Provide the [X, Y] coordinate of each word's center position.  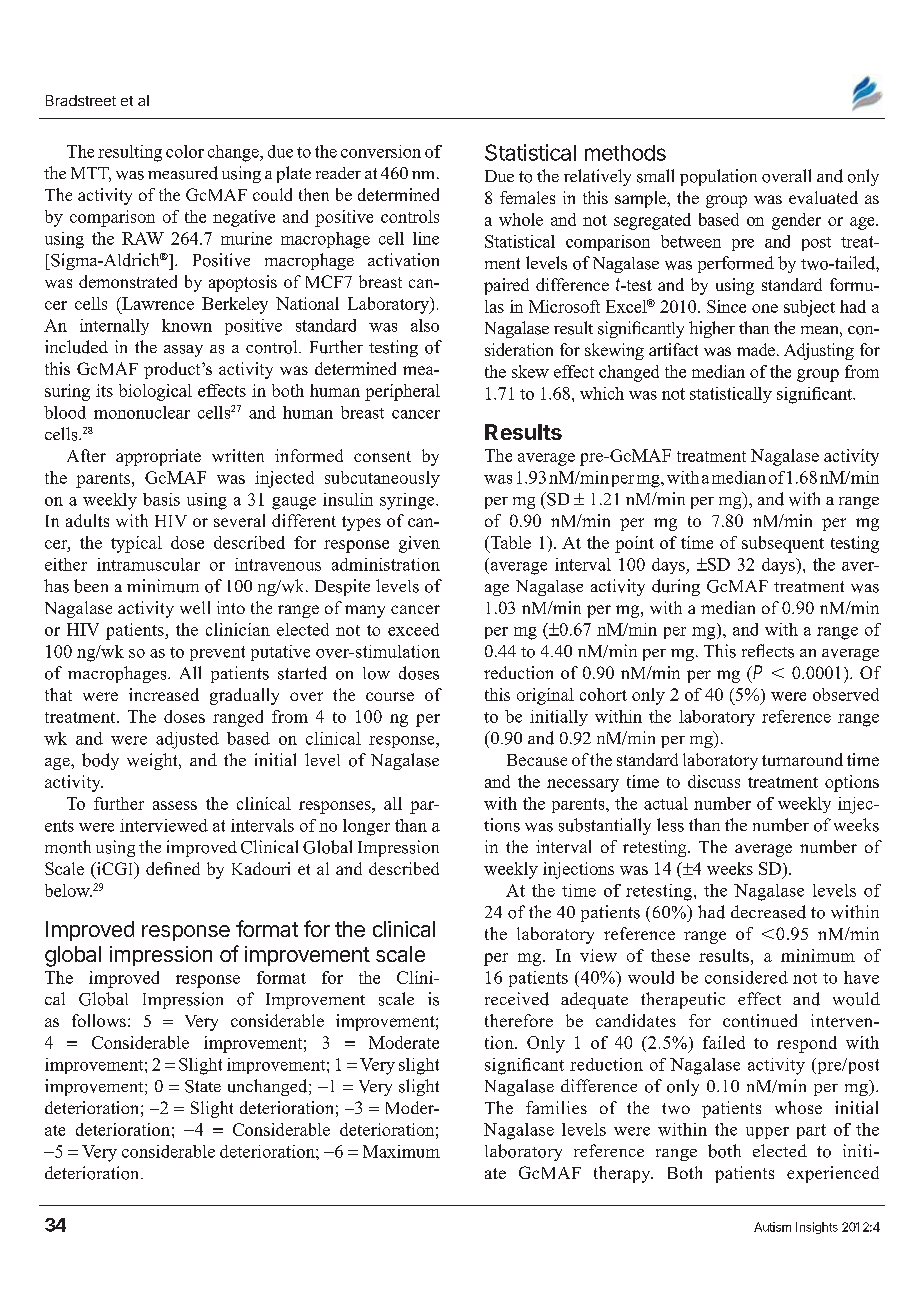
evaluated [823, 197]
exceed [413, 629]
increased [164, 694]
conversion [381, 151]
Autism [772, 1227]
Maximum [401, 1151]
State [203, 1086]
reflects [768, 651]
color [185, 151]
